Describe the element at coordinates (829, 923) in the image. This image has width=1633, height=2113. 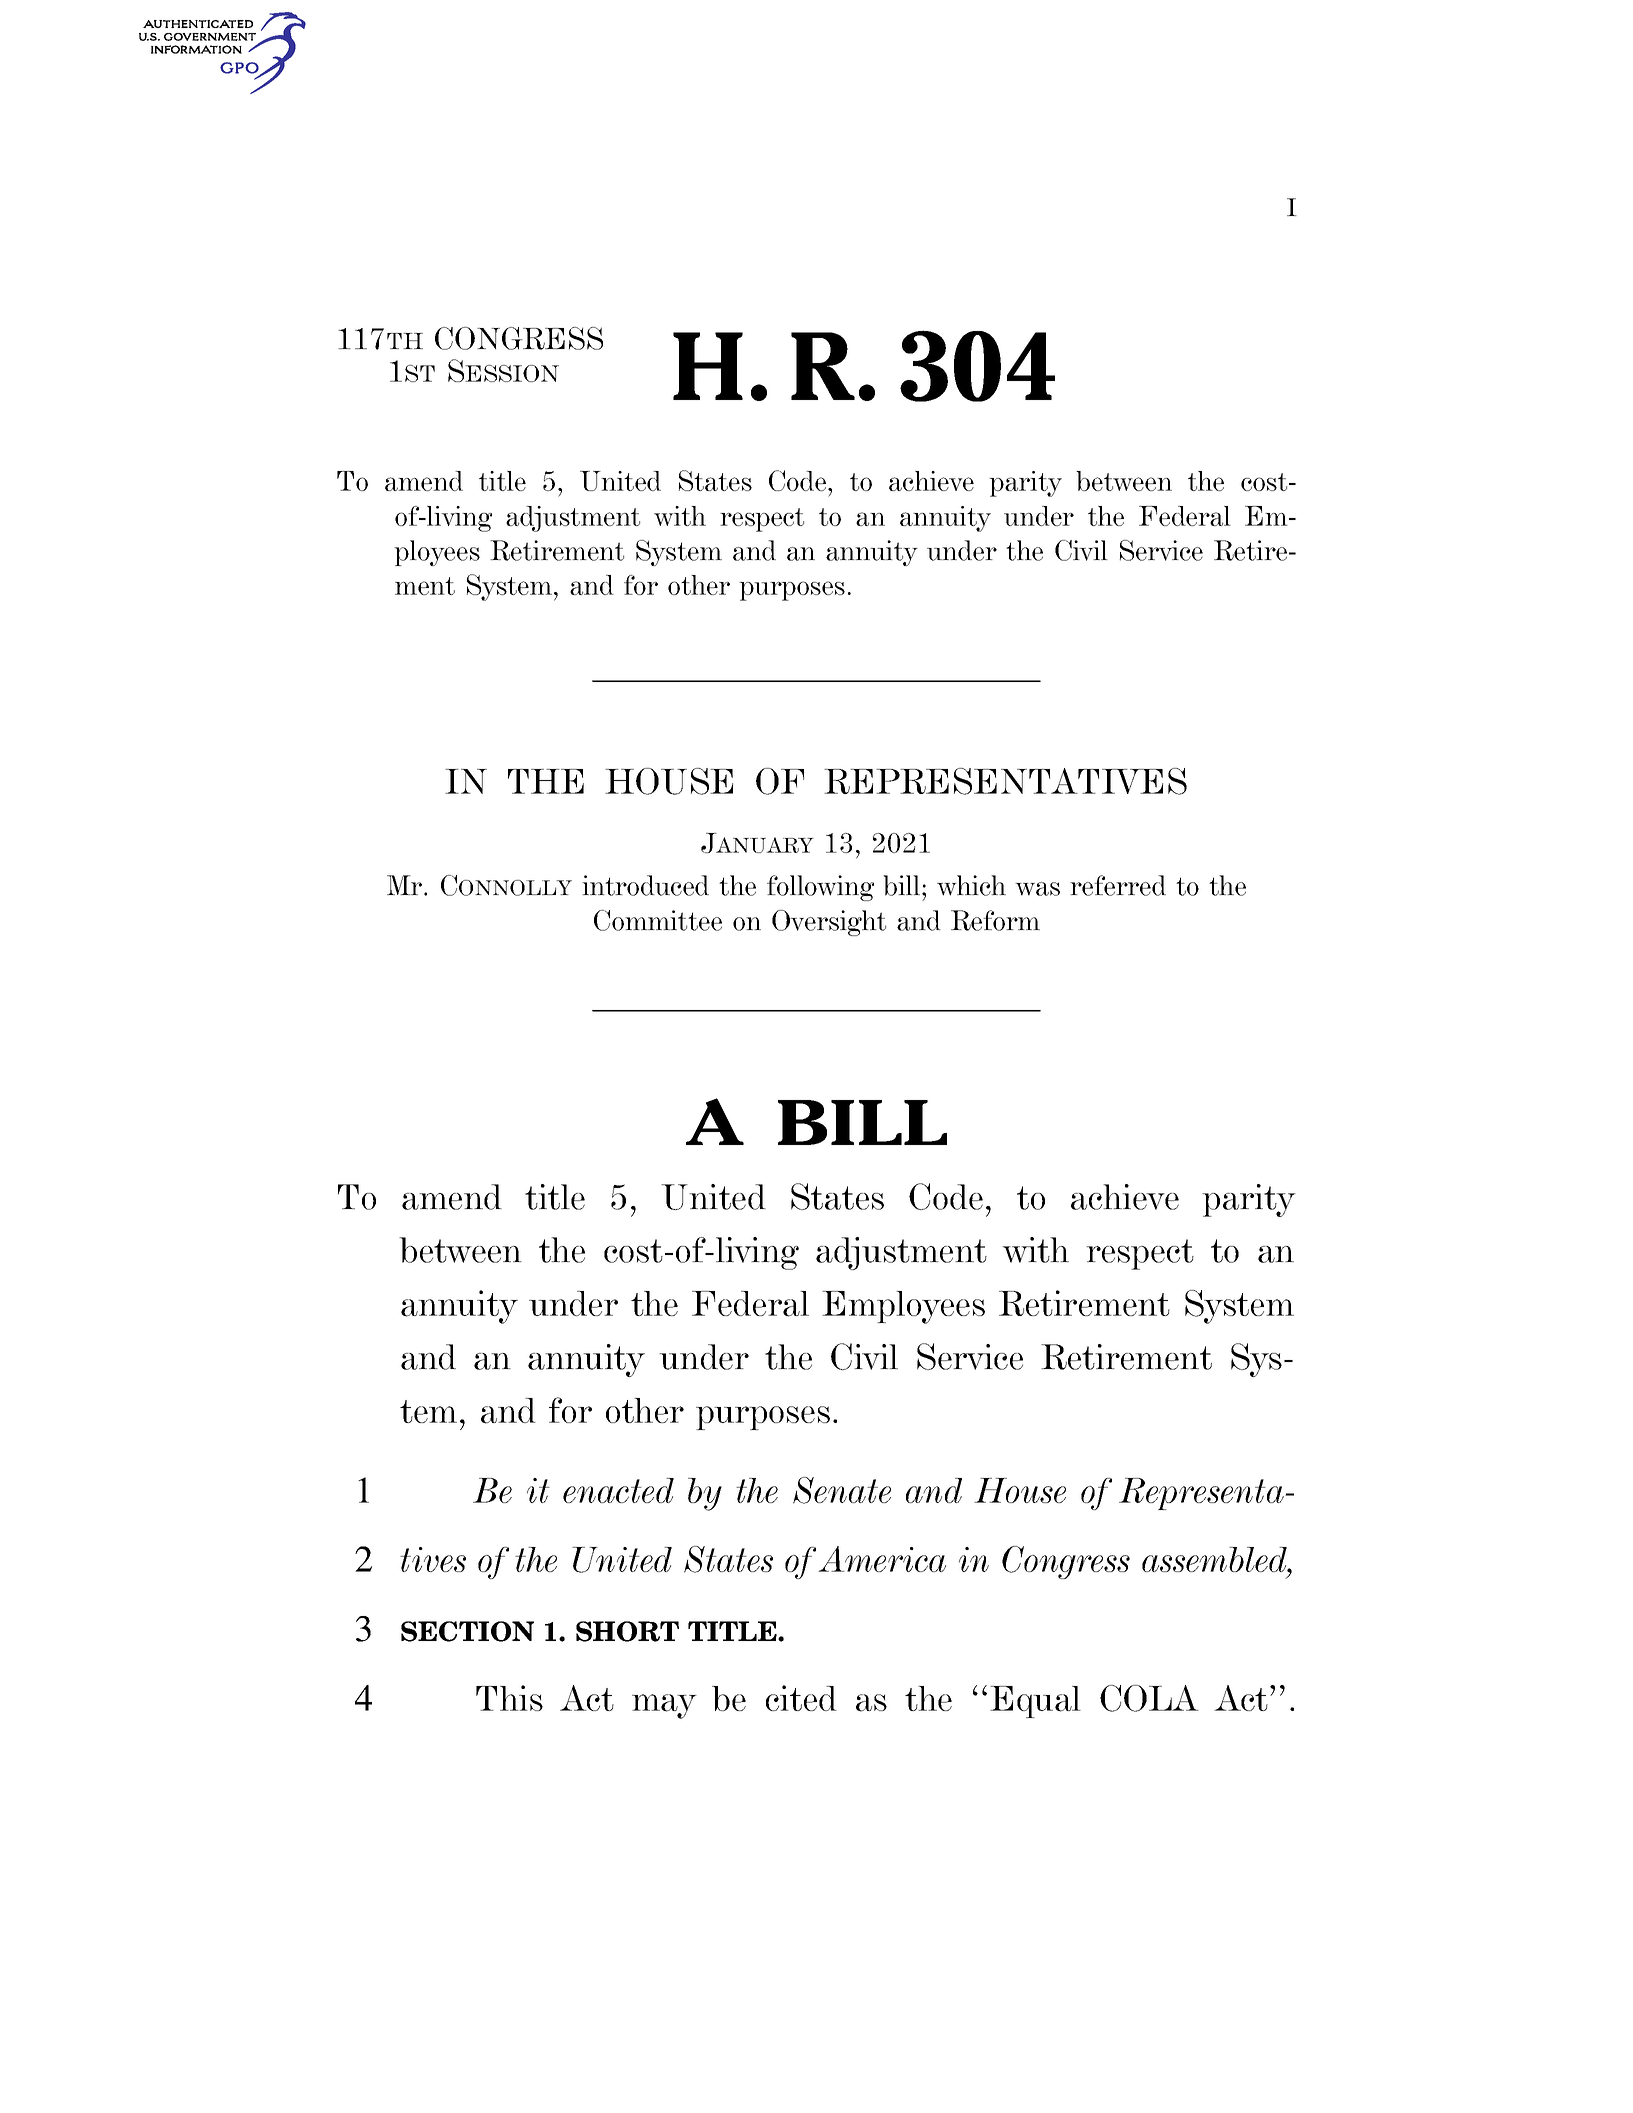
I see `Oversight` at that location.
